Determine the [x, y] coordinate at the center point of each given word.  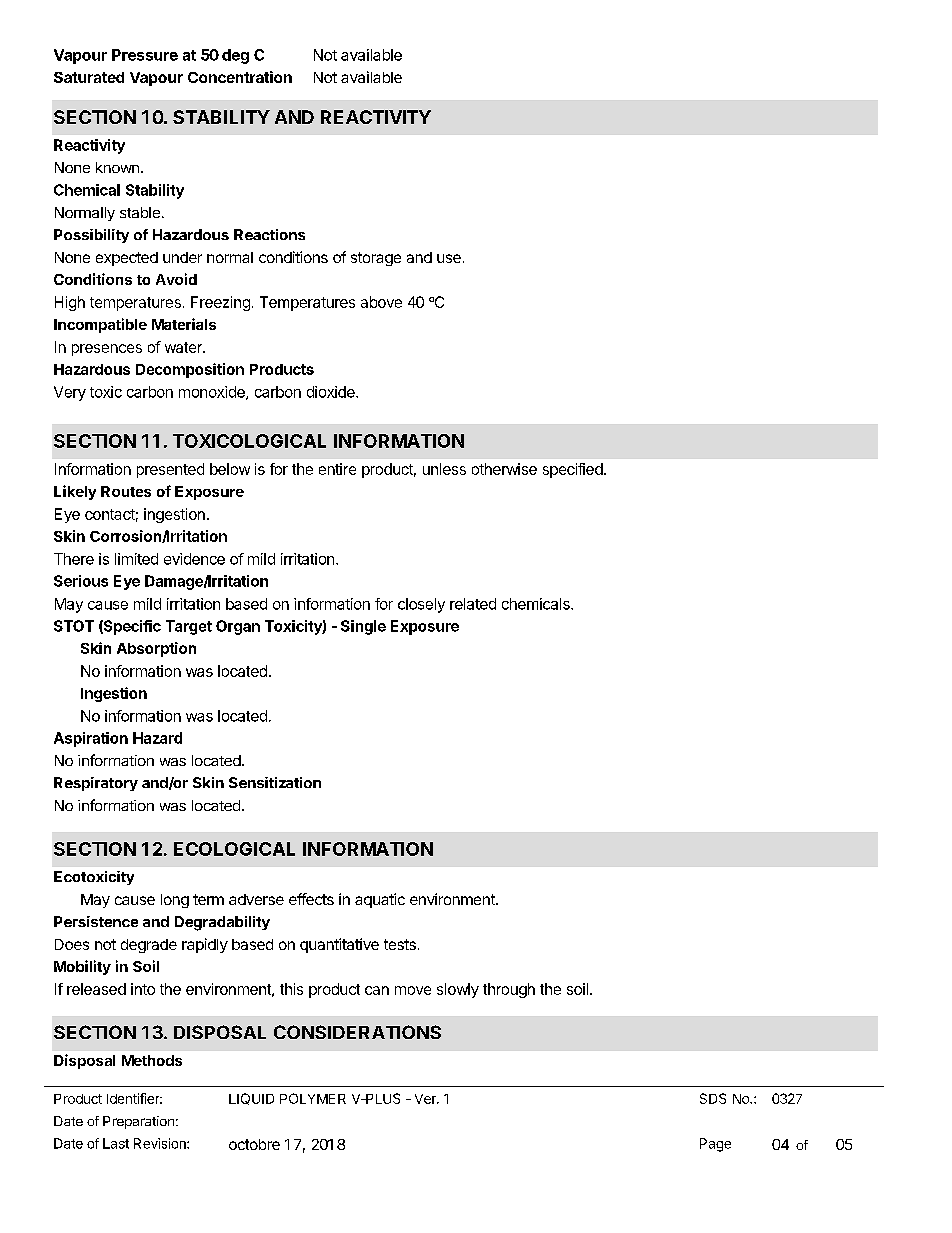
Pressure [145, 55]
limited [136, 559]
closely [421, 605]
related [473, 604]
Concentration [240, 77]
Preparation [138, 1122]
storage [376, 259]
